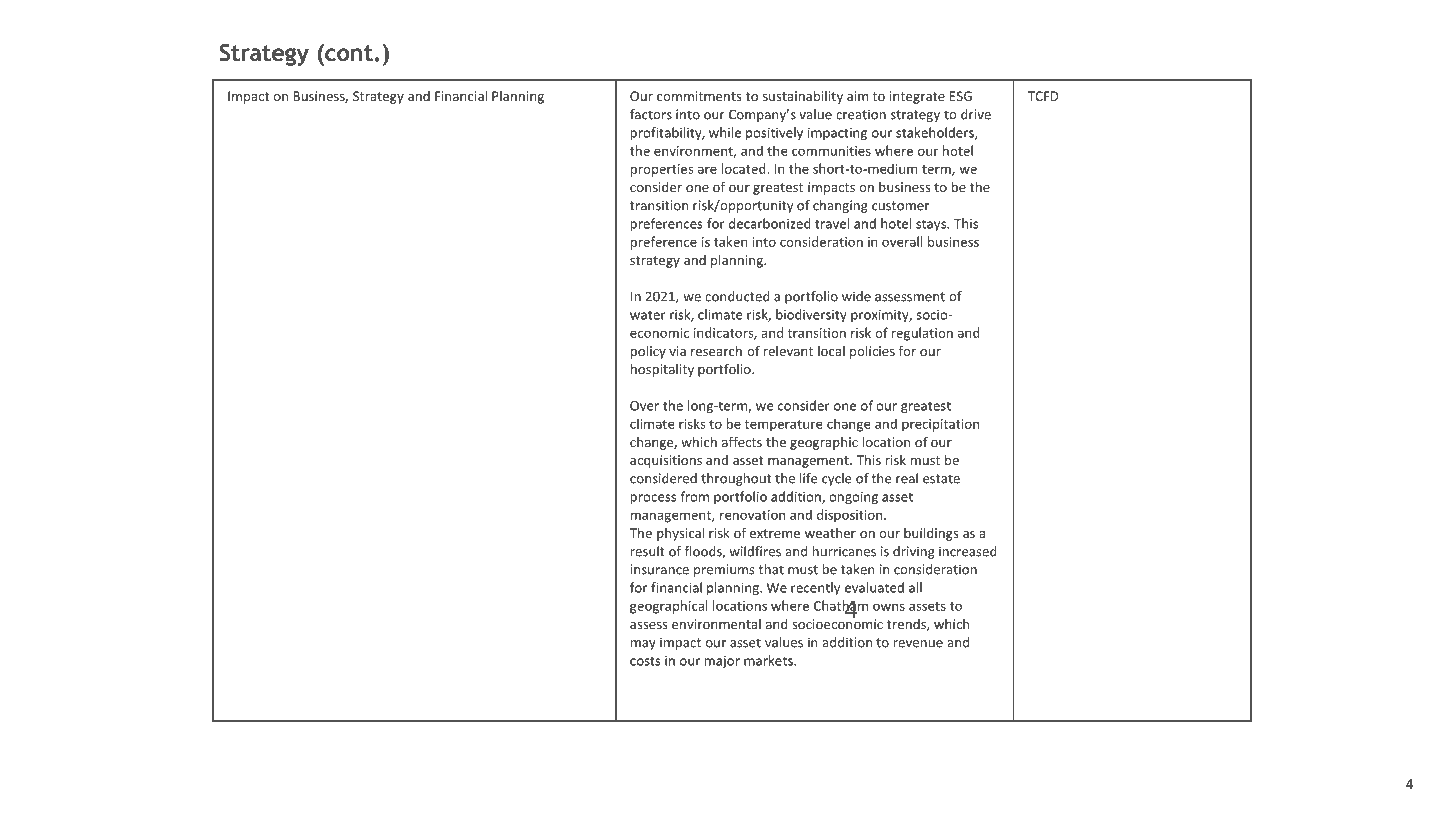  What do you see at coordinates (699, 96) in the page?
I see `commitments` at bounding box center [699, 96].
